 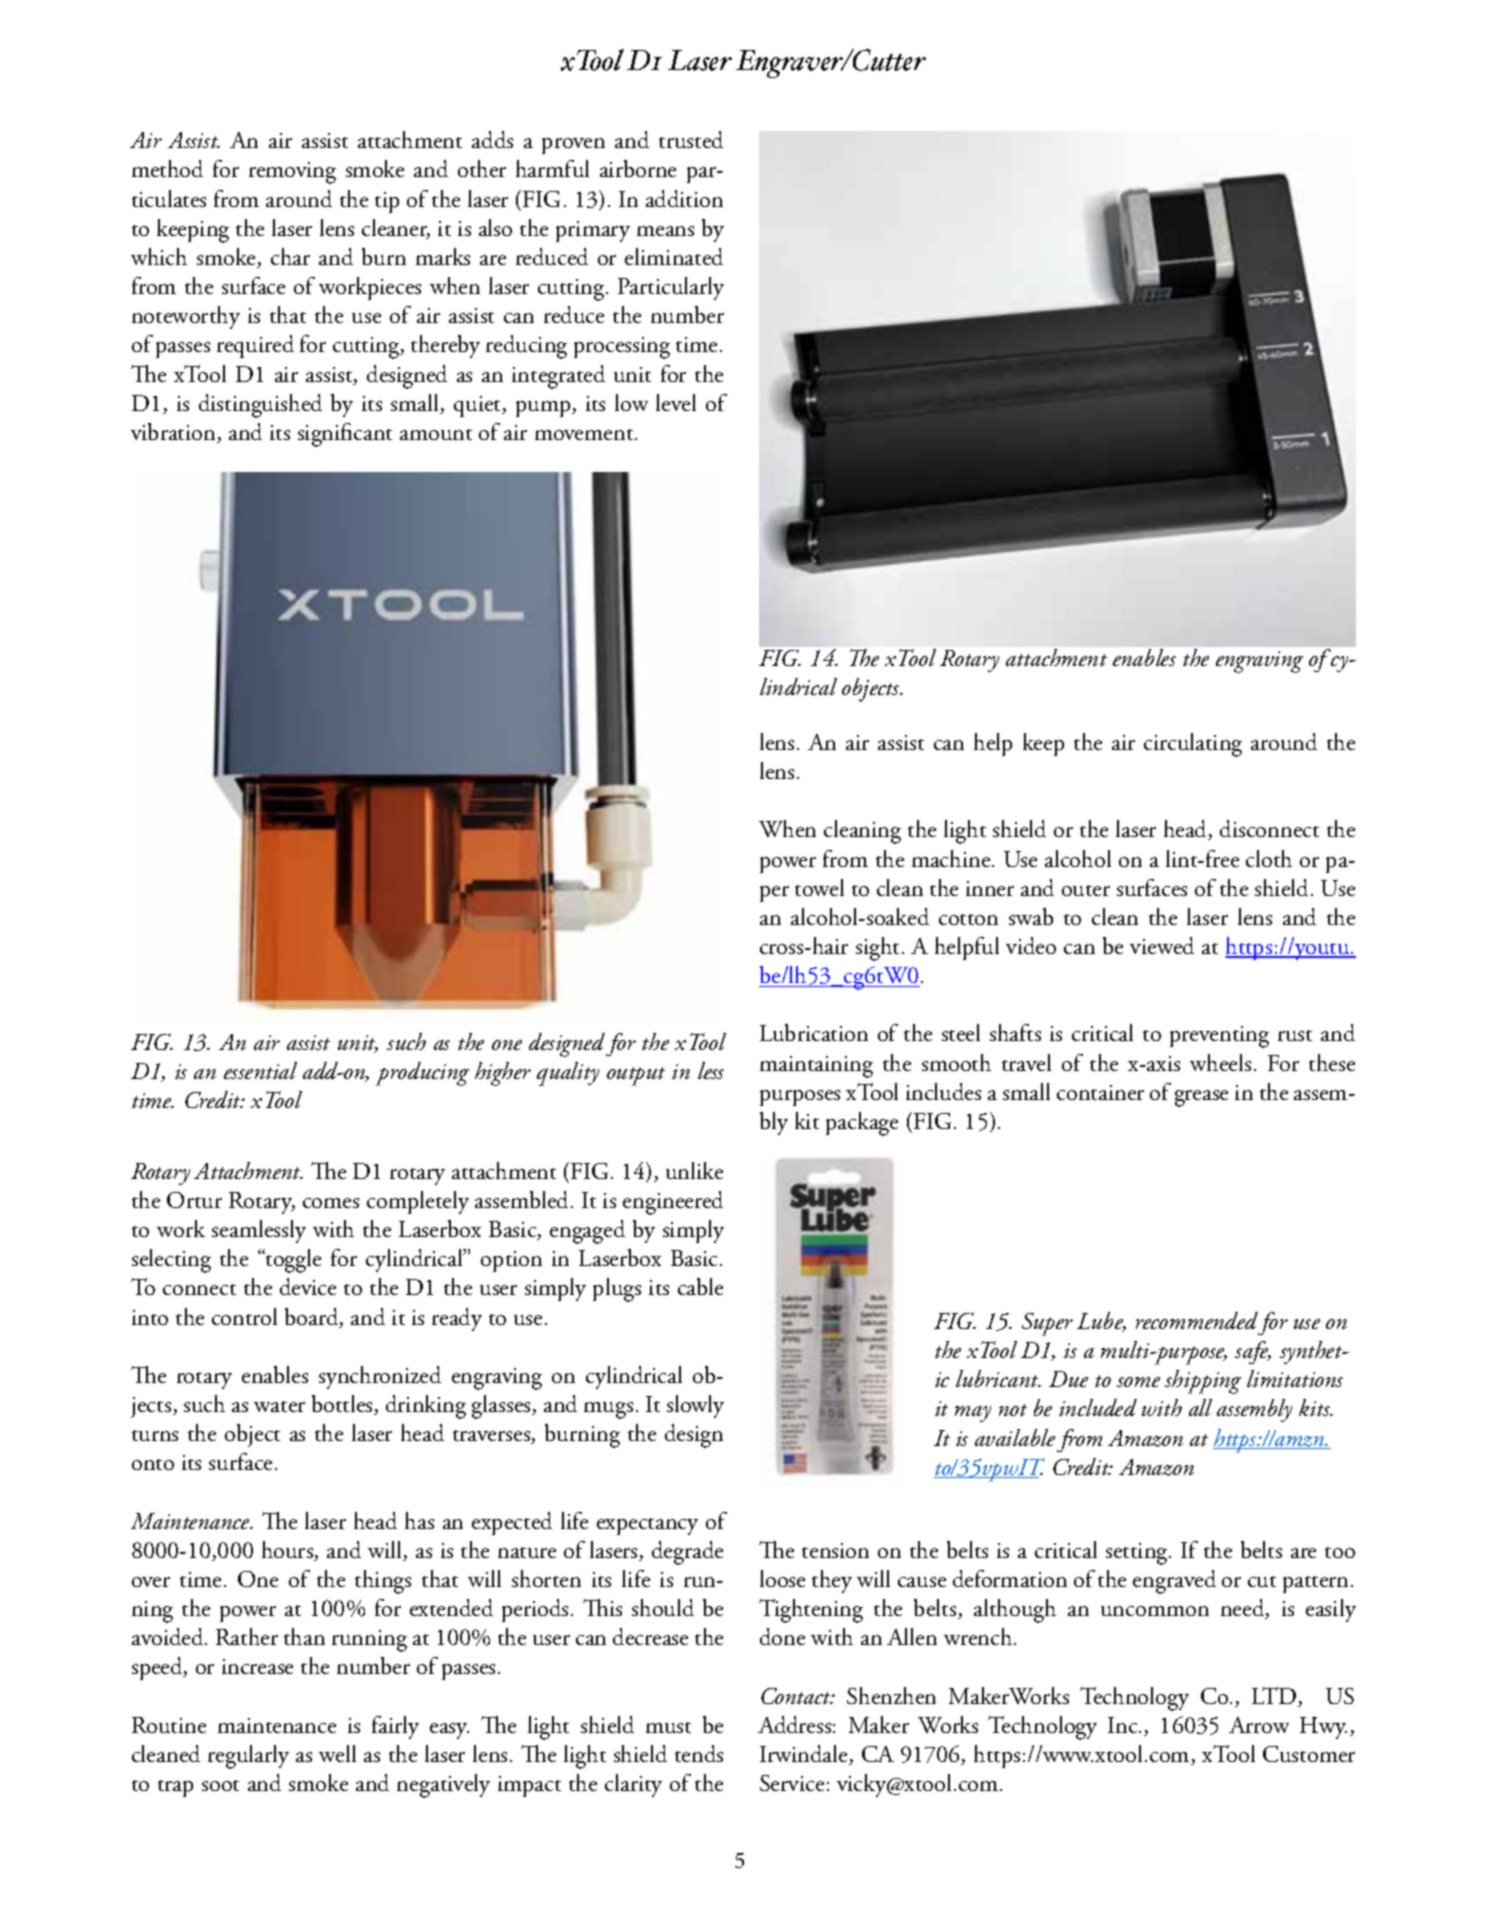 I want to click on removing, so click(x=292, y=173).
